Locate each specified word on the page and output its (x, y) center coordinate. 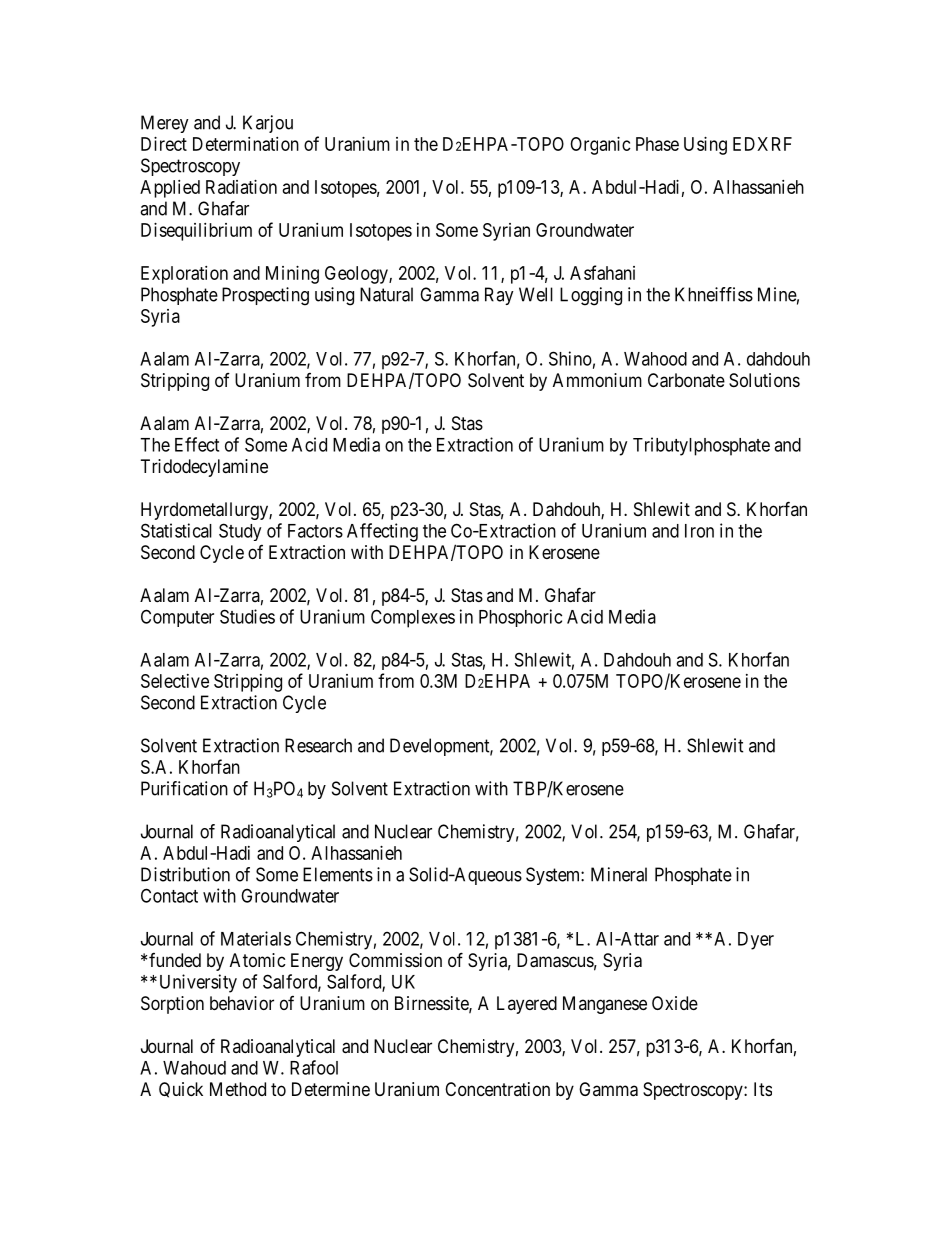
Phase (657, 144)
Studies (247, 616)
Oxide (675, 1003)
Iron (699, 531)
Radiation (241, 187)
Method (238, 1089)
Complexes (413, 618)
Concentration (497, 1089)
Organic (600, 146)
